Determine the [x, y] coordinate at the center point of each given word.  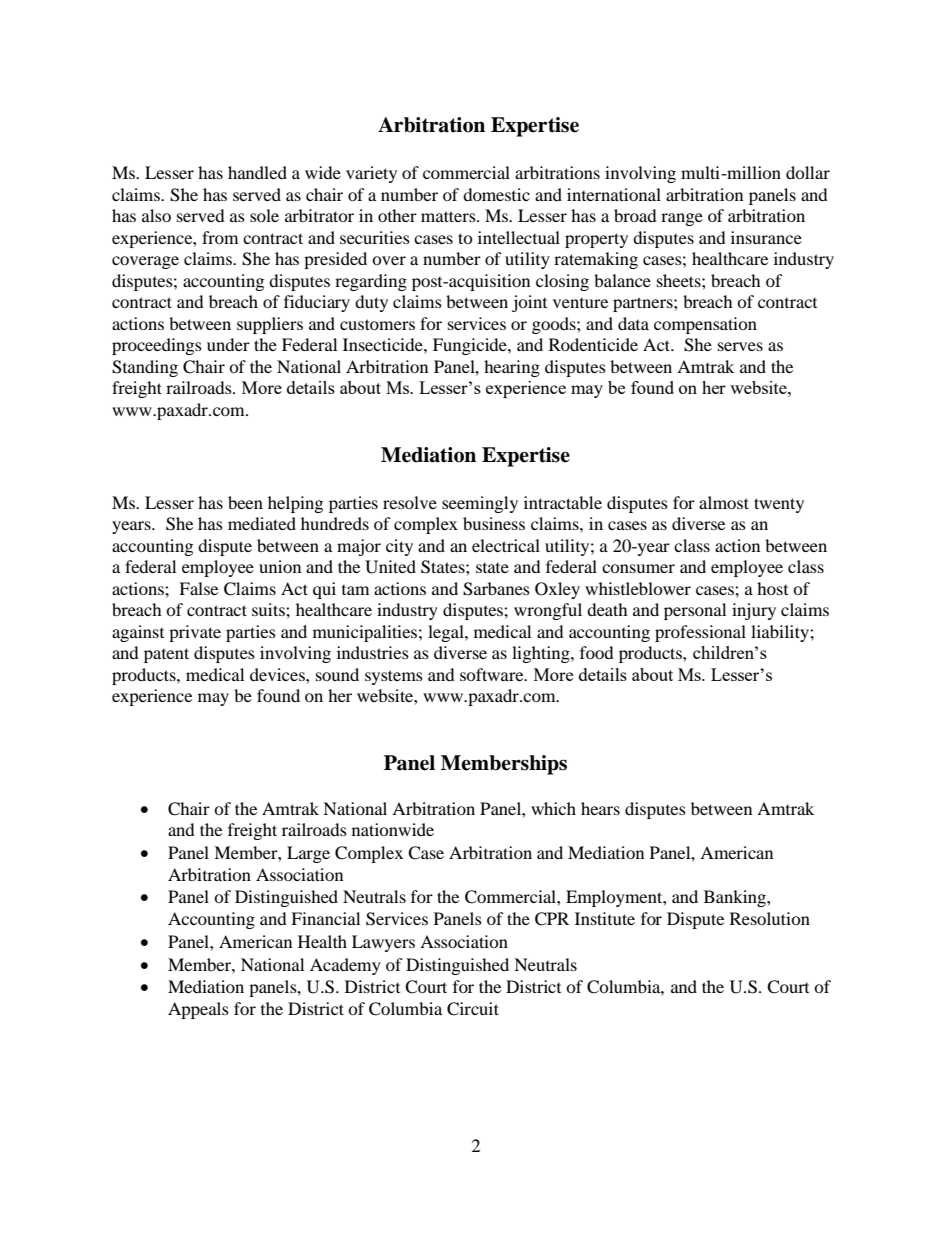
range [682, 219]
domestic [496, 194]
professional [700, 633]
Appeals [198, 1010]
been [245, 502]
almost [724, 502]
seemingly [480, 504]
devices [278, 674]
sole [264, 215]
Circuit [473, 1009]
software [493, 674]
